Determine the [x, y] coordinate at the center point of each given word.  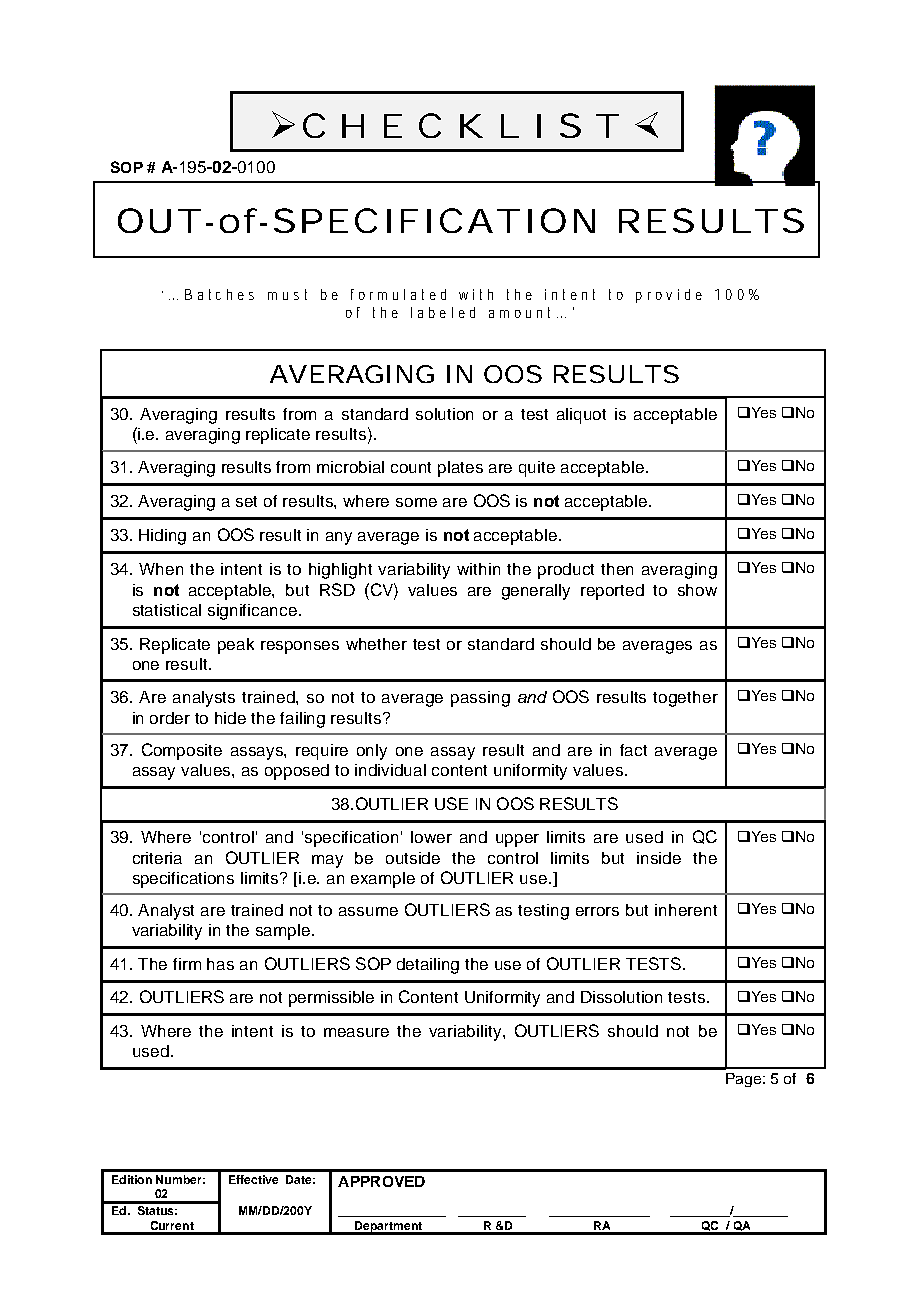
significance [254, 612]
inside [659, 858]
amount [523, 312]
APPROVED [381, 1181]
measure [356, 1032]
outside [413, 858]
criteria [157, 858]
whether [376, 644]
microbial [350, 467]
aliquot [581, 416]
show [697, 590]
